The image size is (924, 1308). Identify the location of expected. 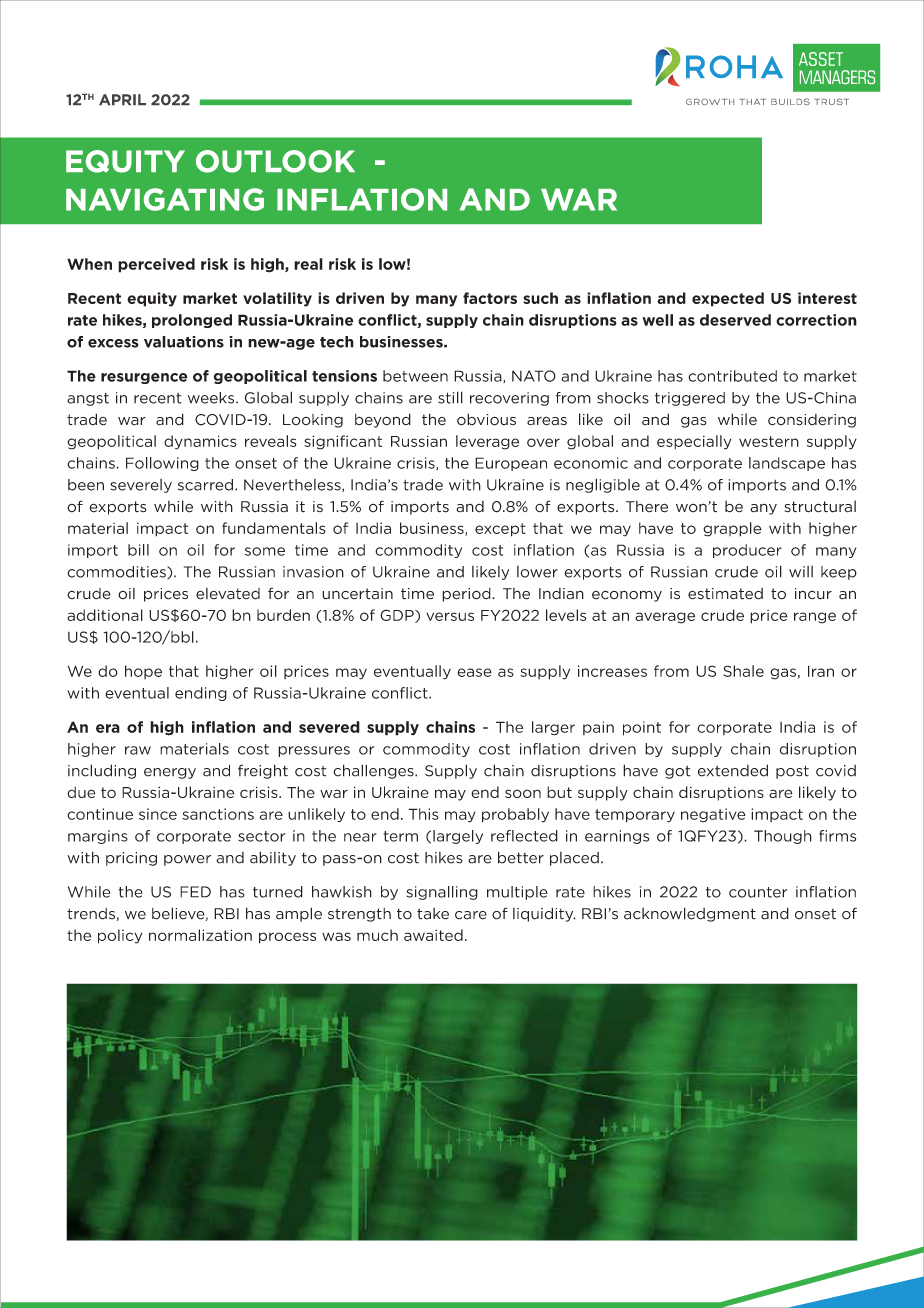
(728, 299).
